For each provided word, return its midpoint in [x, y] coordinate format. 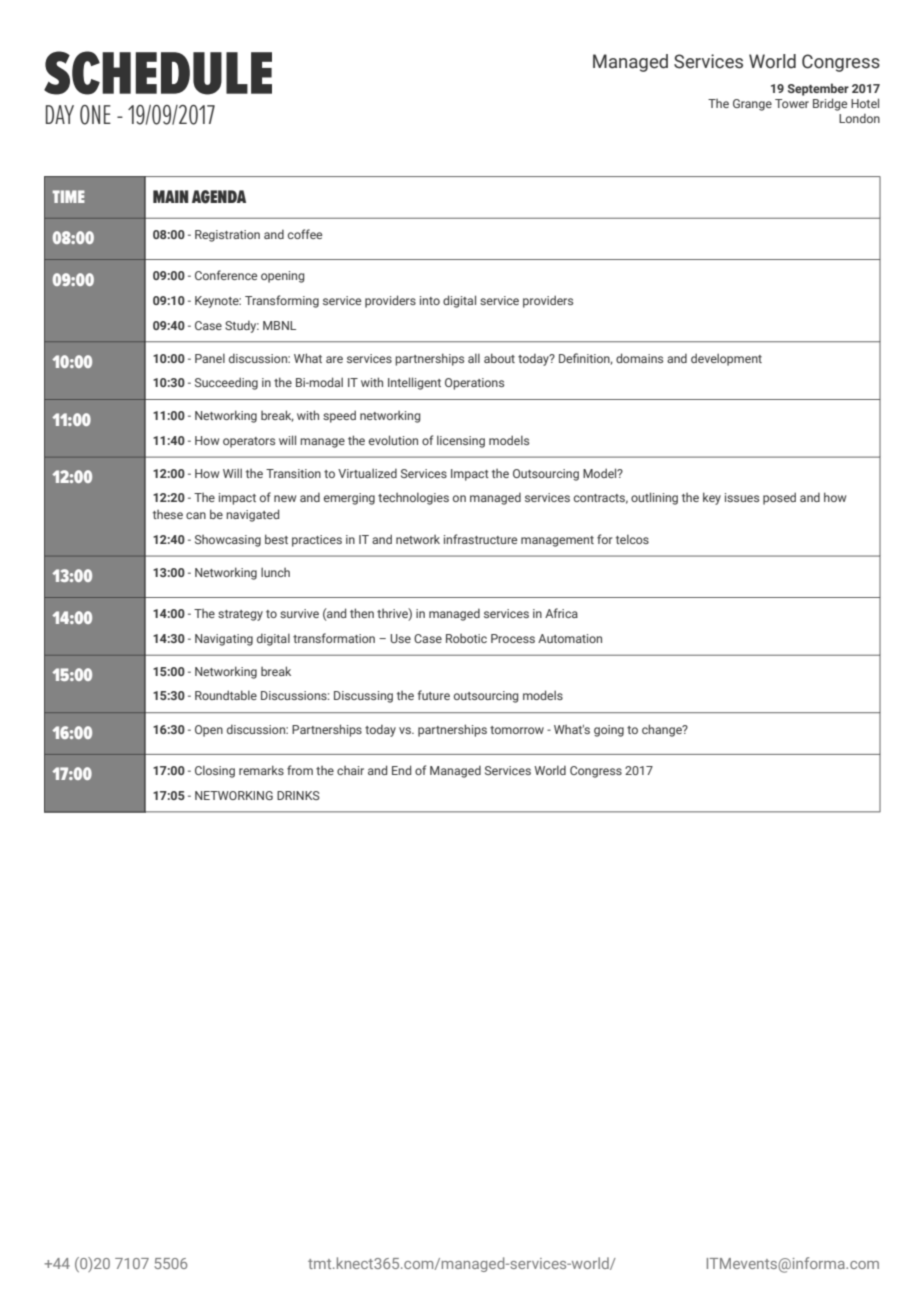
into [430, 300]
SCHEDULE [158, 73]
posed [779, 498]
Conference [226, 275]
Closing [215, 771]
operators [249, 442]
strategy [240, 615]
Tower [792, 103]
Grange [752, 105]
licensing [461, 441]
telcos [632, 539]
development [726, 359]
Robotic [466, 638]
